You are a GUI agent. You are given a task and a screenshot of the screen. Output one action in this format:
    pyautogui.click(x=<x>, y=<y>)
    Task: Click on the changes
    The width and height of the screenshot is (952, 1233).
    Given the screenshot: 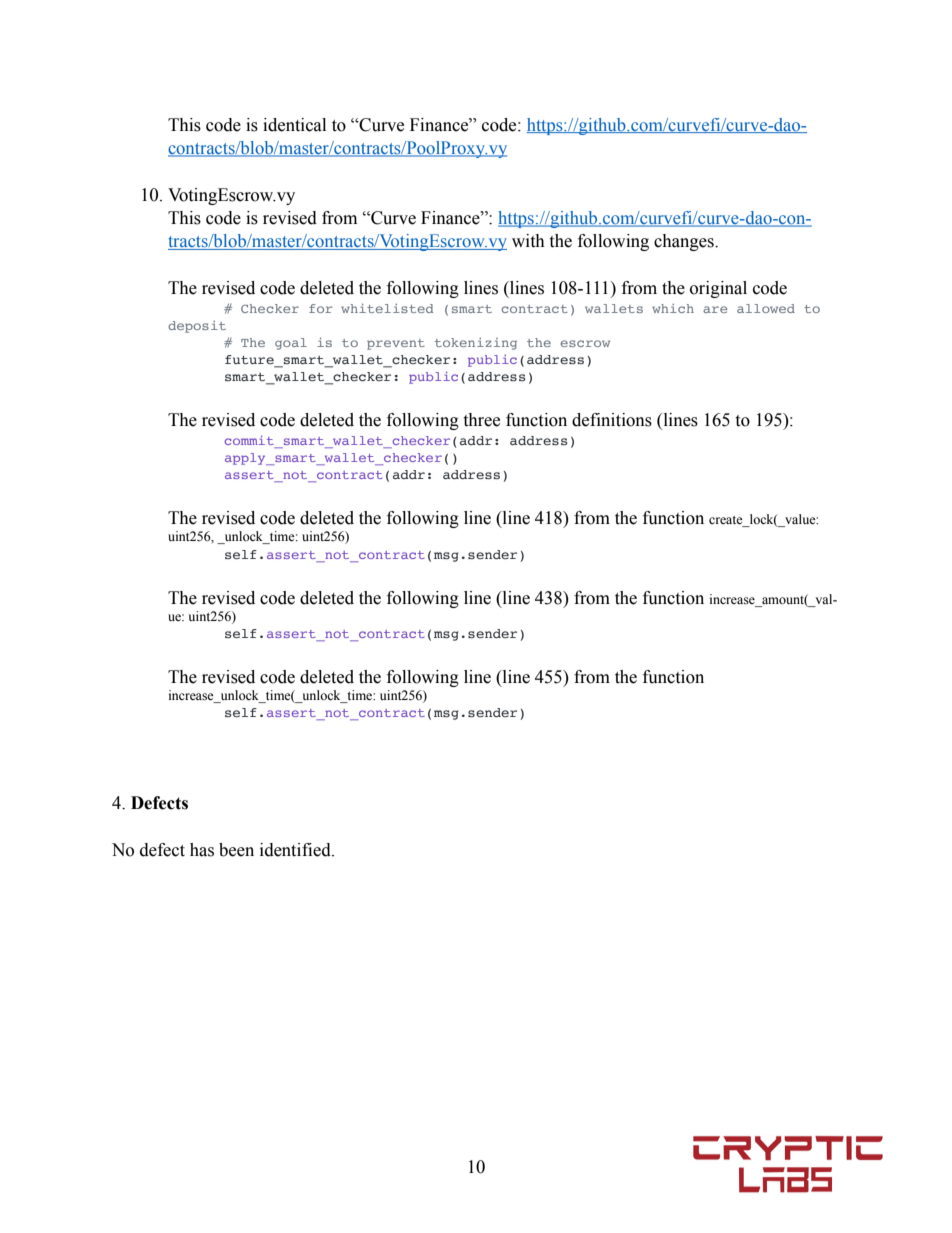 What is the action you would take?
    pyautogui.click(x=685, y=242)
